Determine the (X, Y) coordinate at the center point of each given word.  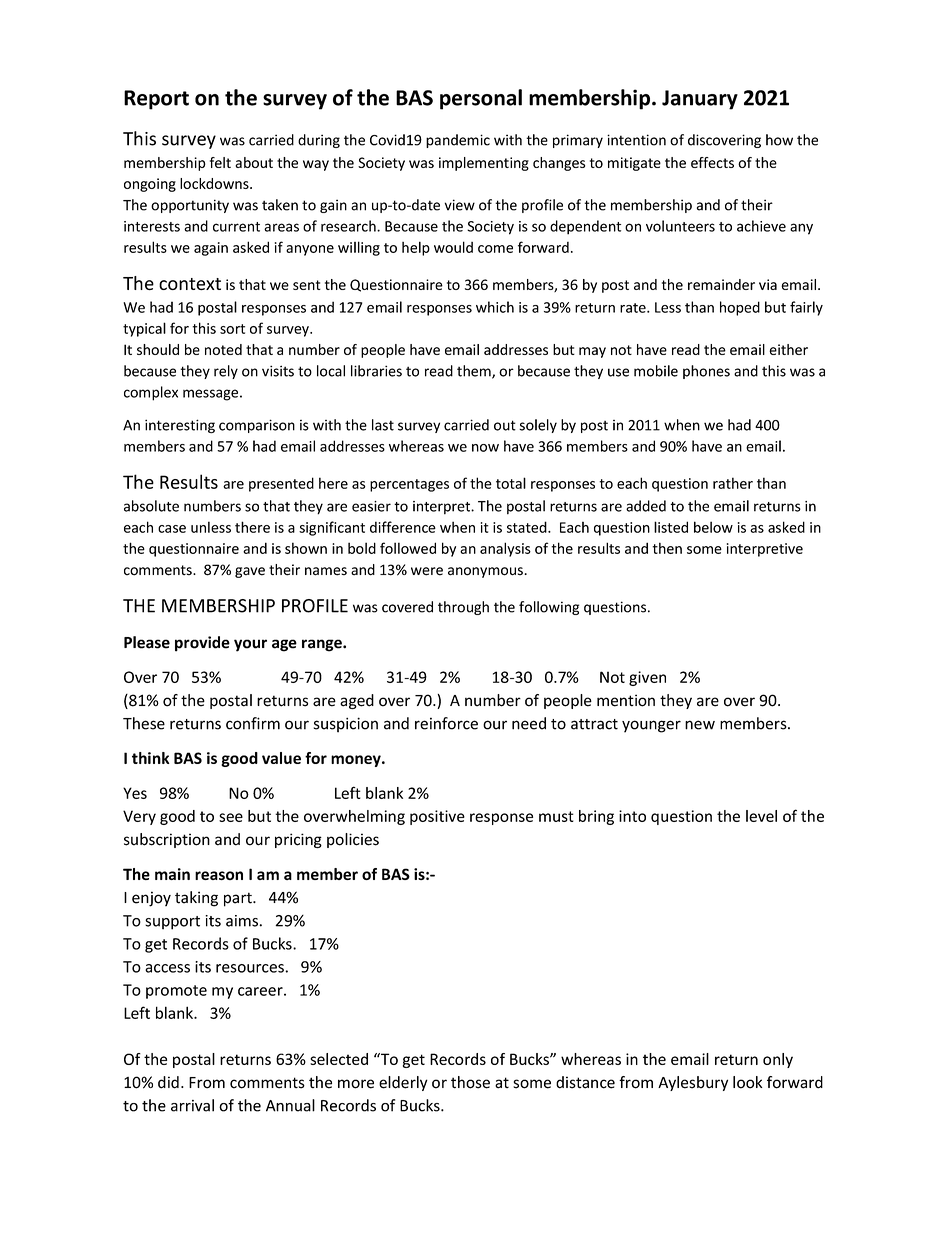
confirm (253, 723)
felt (220, 162)
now (485, 448)
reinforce (446, 723)
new (700, 725)
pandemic (458, 141)
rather (733, 483)
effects (712, 162)
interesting (180, 426)
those (470, 1082)
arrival (192, 1105)
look (747, 1082)
